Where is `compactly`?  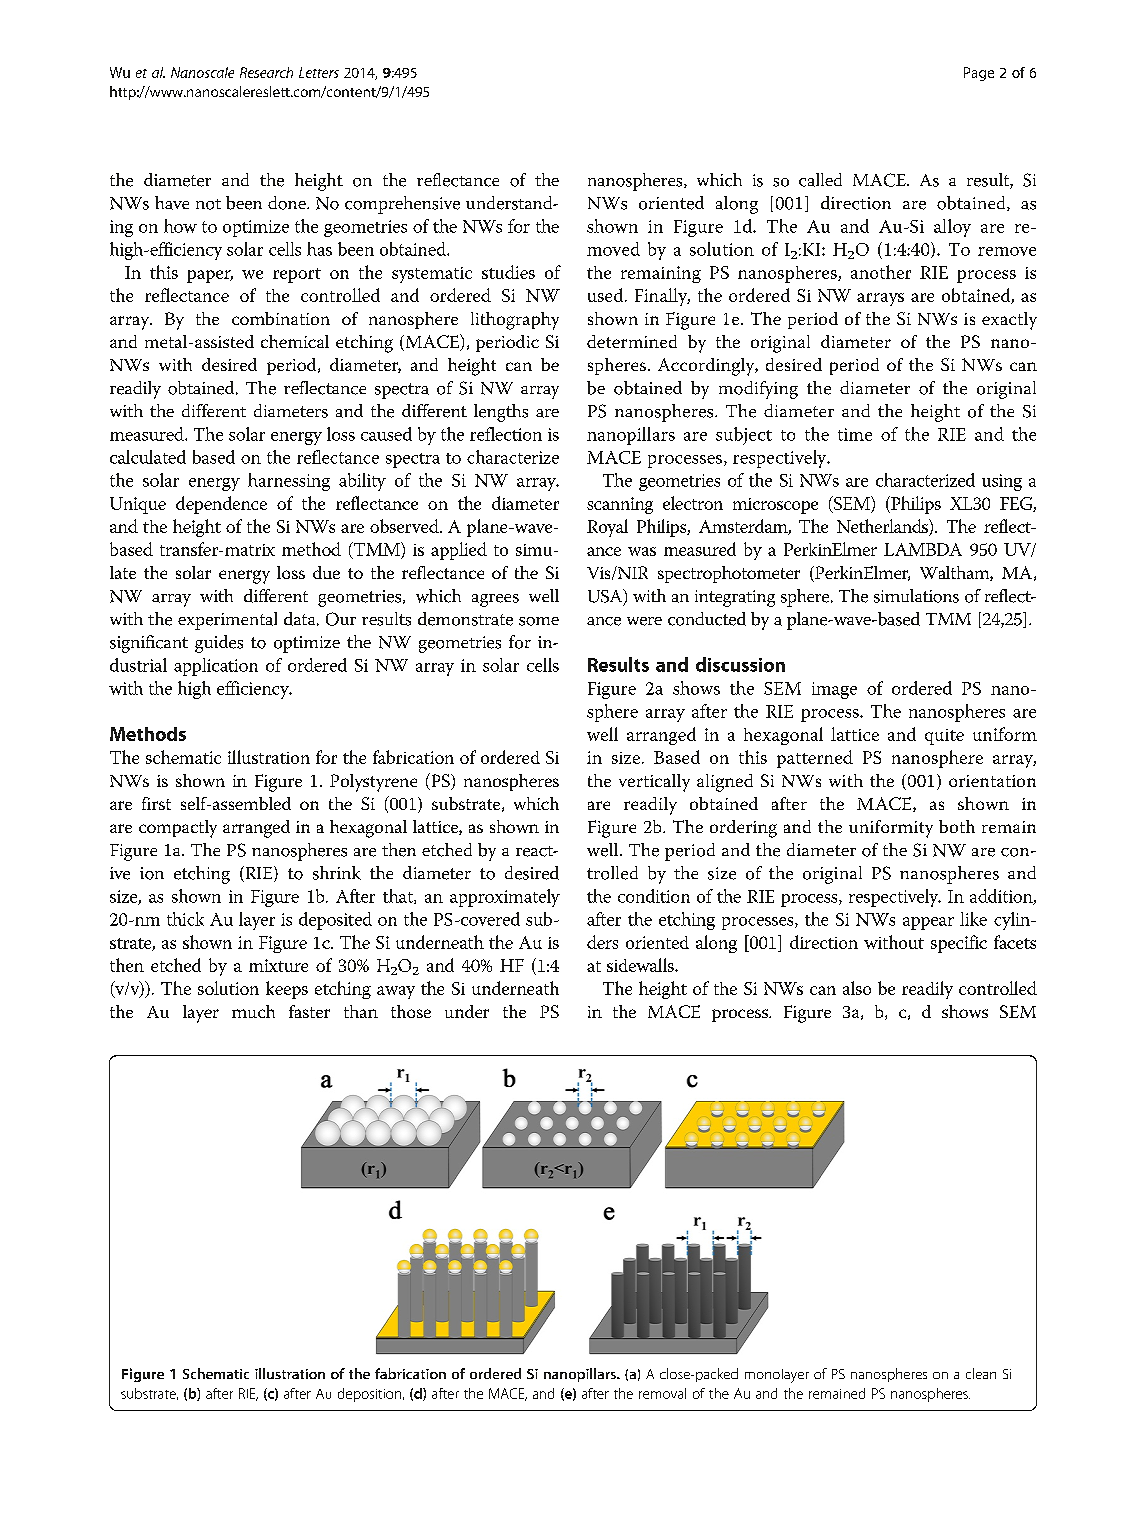
compactly is located at coordinates (178, 829).
